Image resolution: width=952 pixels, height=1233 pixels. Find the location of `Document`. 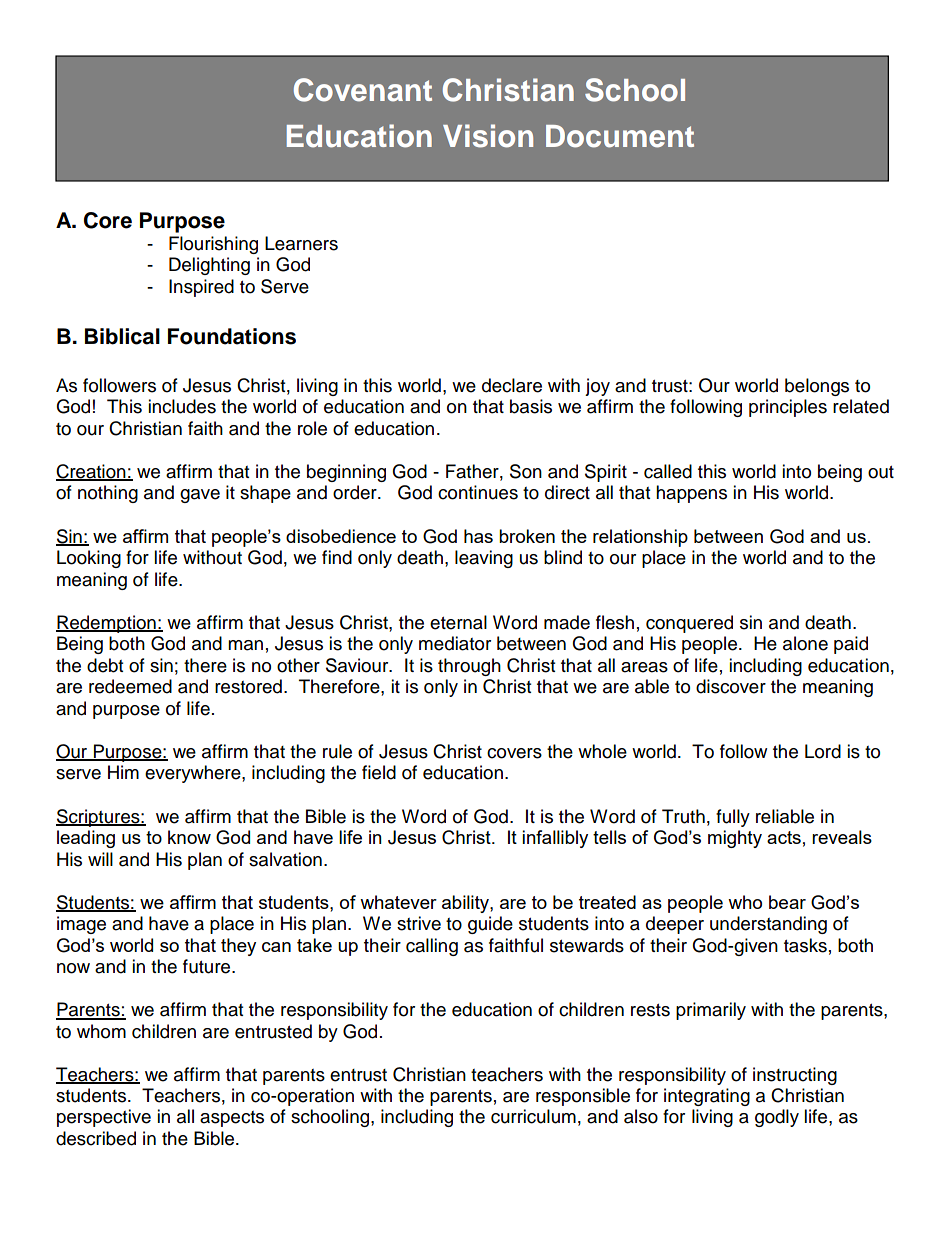

Document is located at coordinates (620, 136).
